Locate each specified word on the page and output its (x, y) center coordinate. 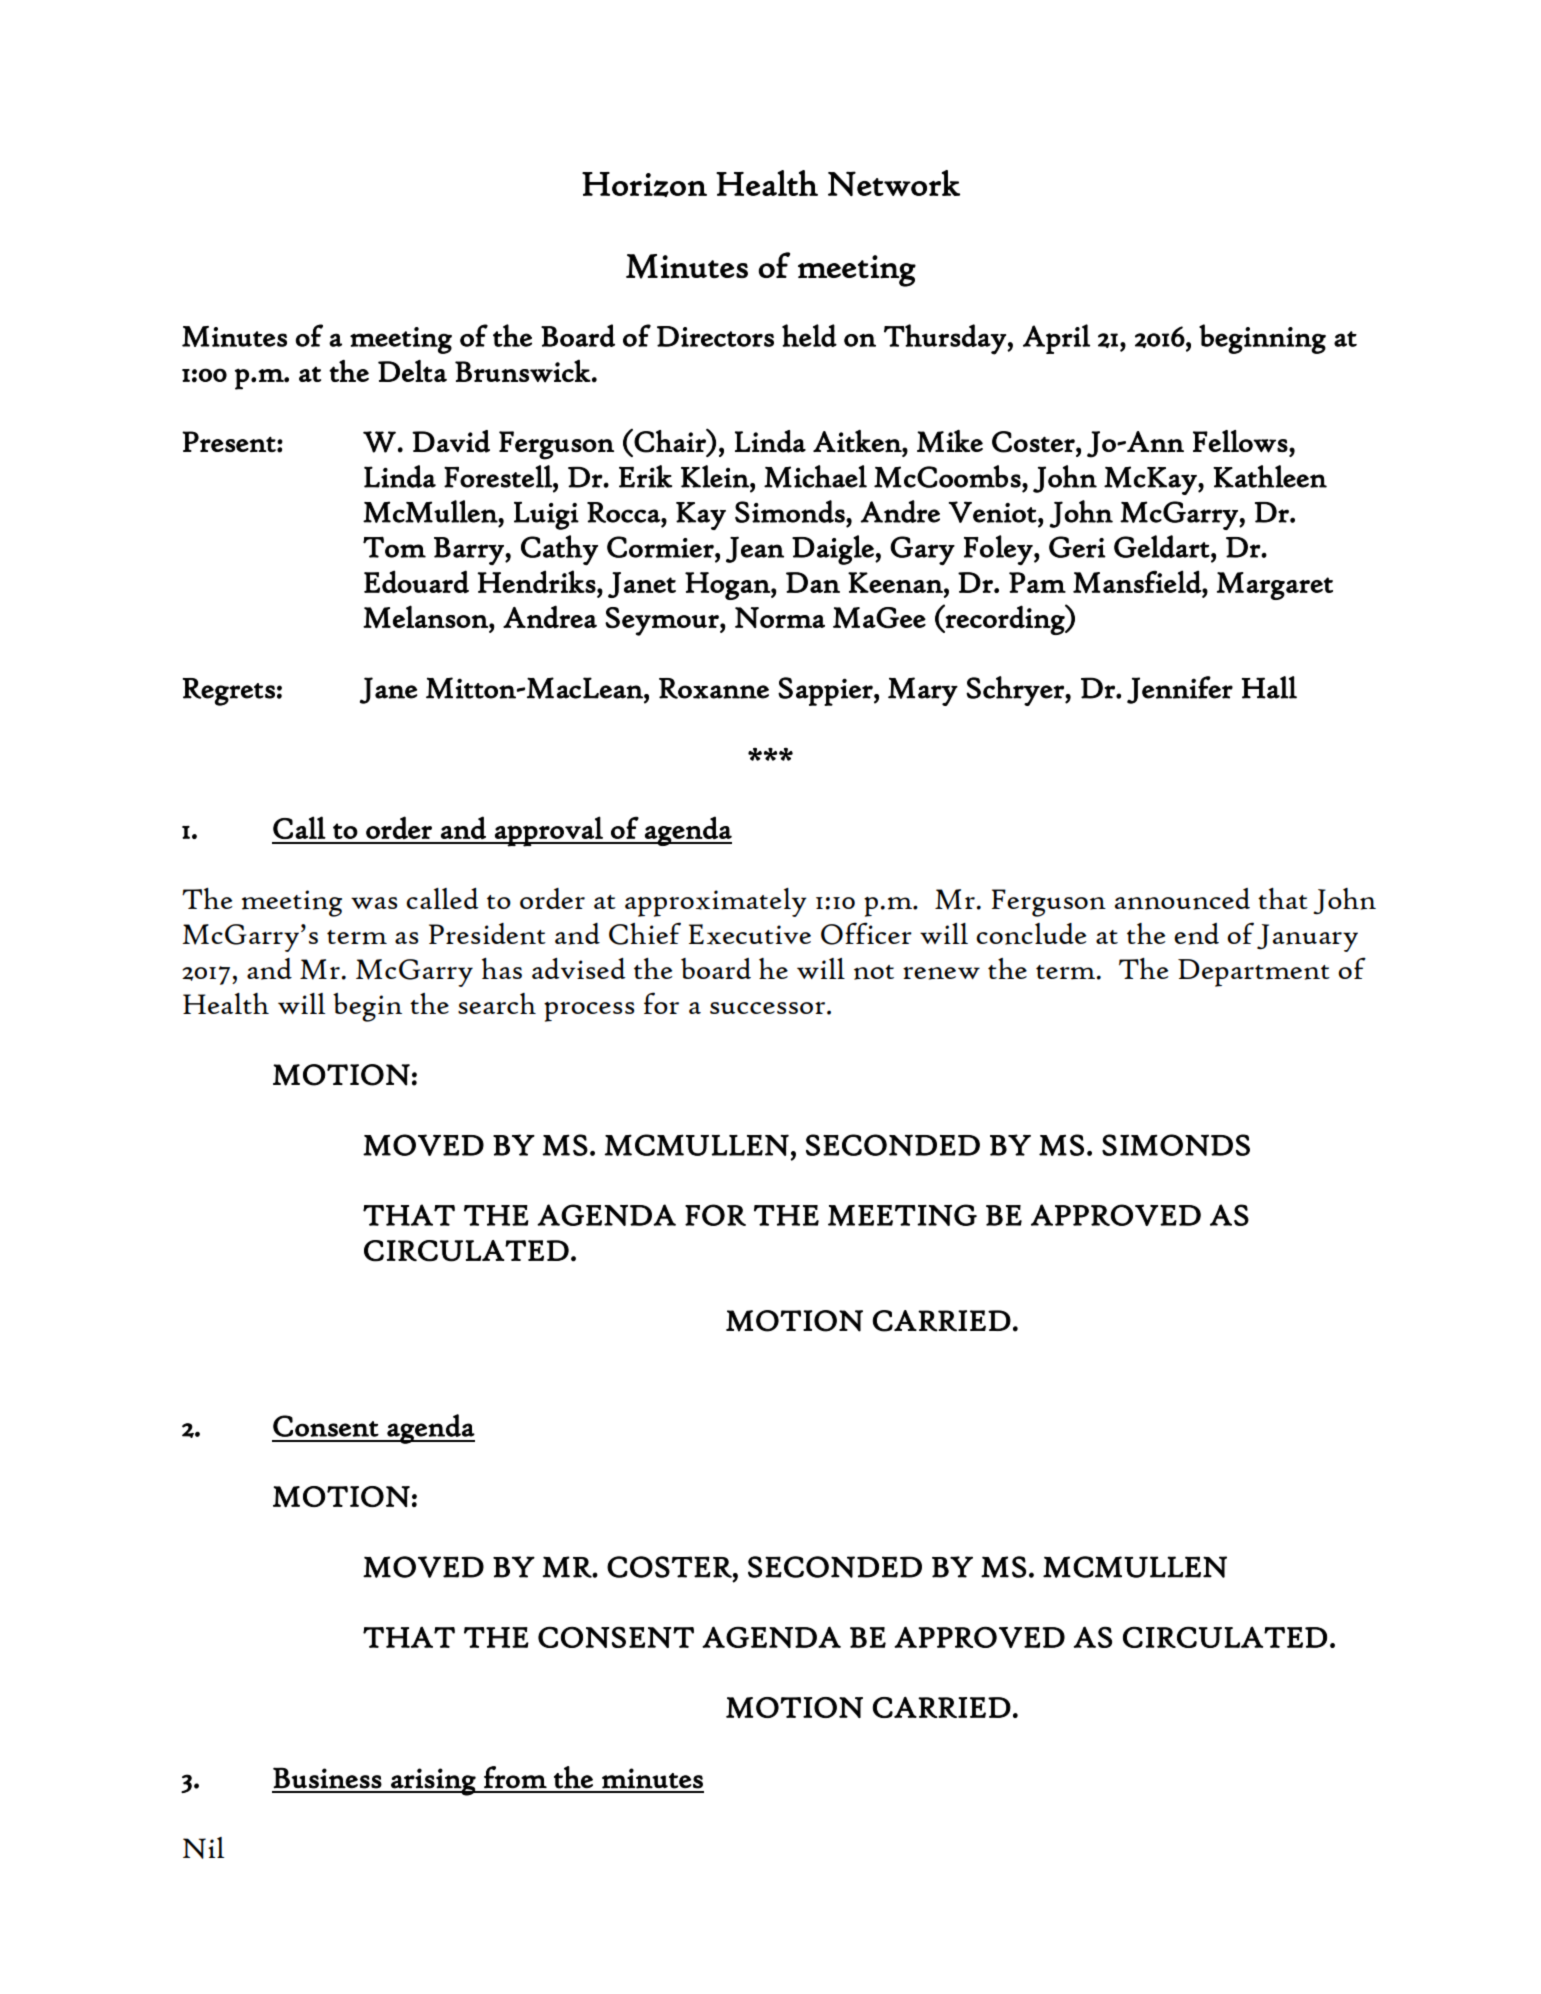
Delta (412, 371)
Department (1254, 973)
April (1056, 339)
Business (327, 1778)
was (374, 903)
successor (767, 1008)
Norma (780, 617)
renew (941, 973)
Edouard (416, 582)
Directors (715, 336)
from (515, 1777)
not (874, 972)
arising (433, 1782)
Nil (203, 1848)
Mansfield (1138, 582)
